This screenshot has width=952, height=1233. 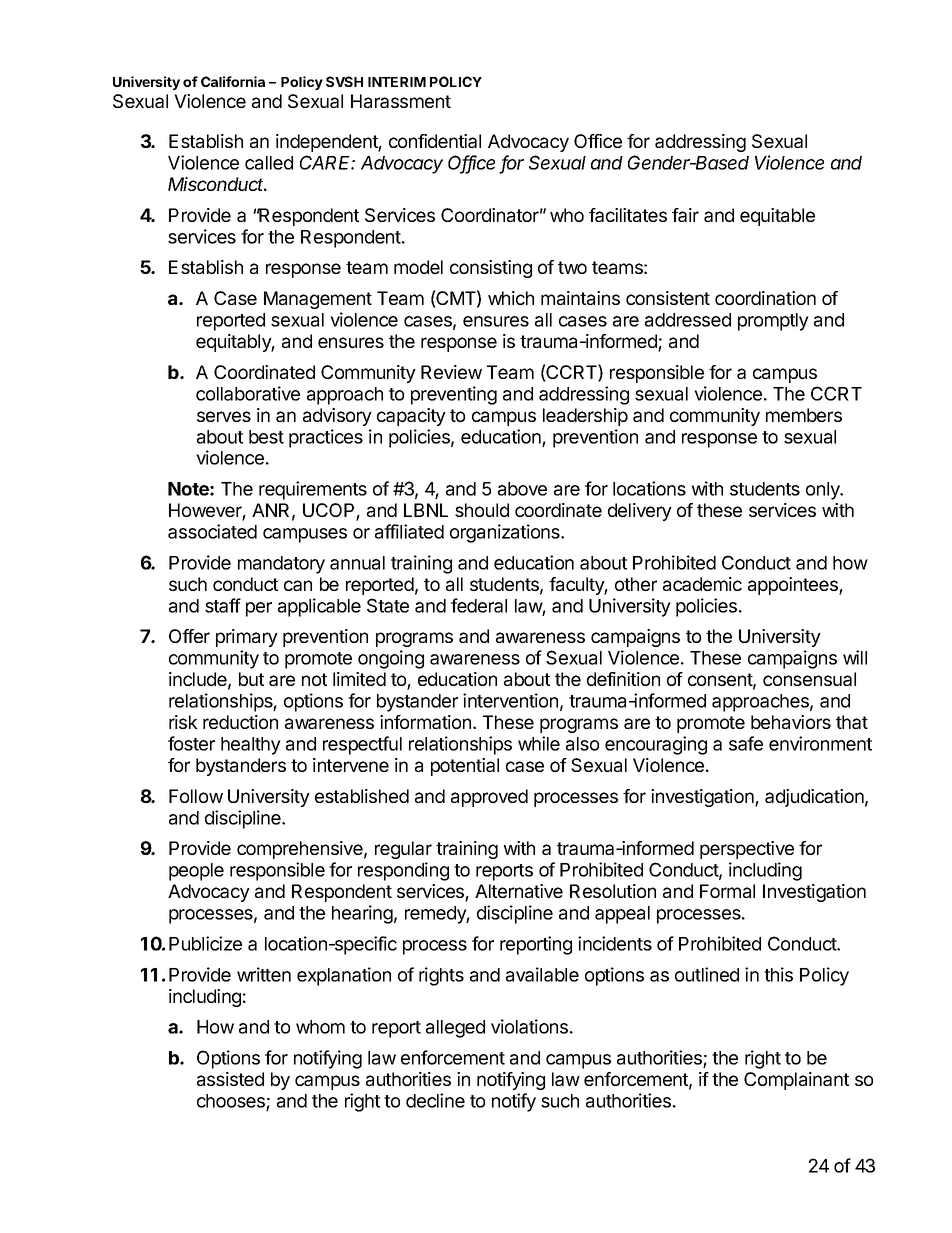 What do you see at coordinates (773, 322) in the screenshot?
I see `promptly` at bounding box center [773, 322].
